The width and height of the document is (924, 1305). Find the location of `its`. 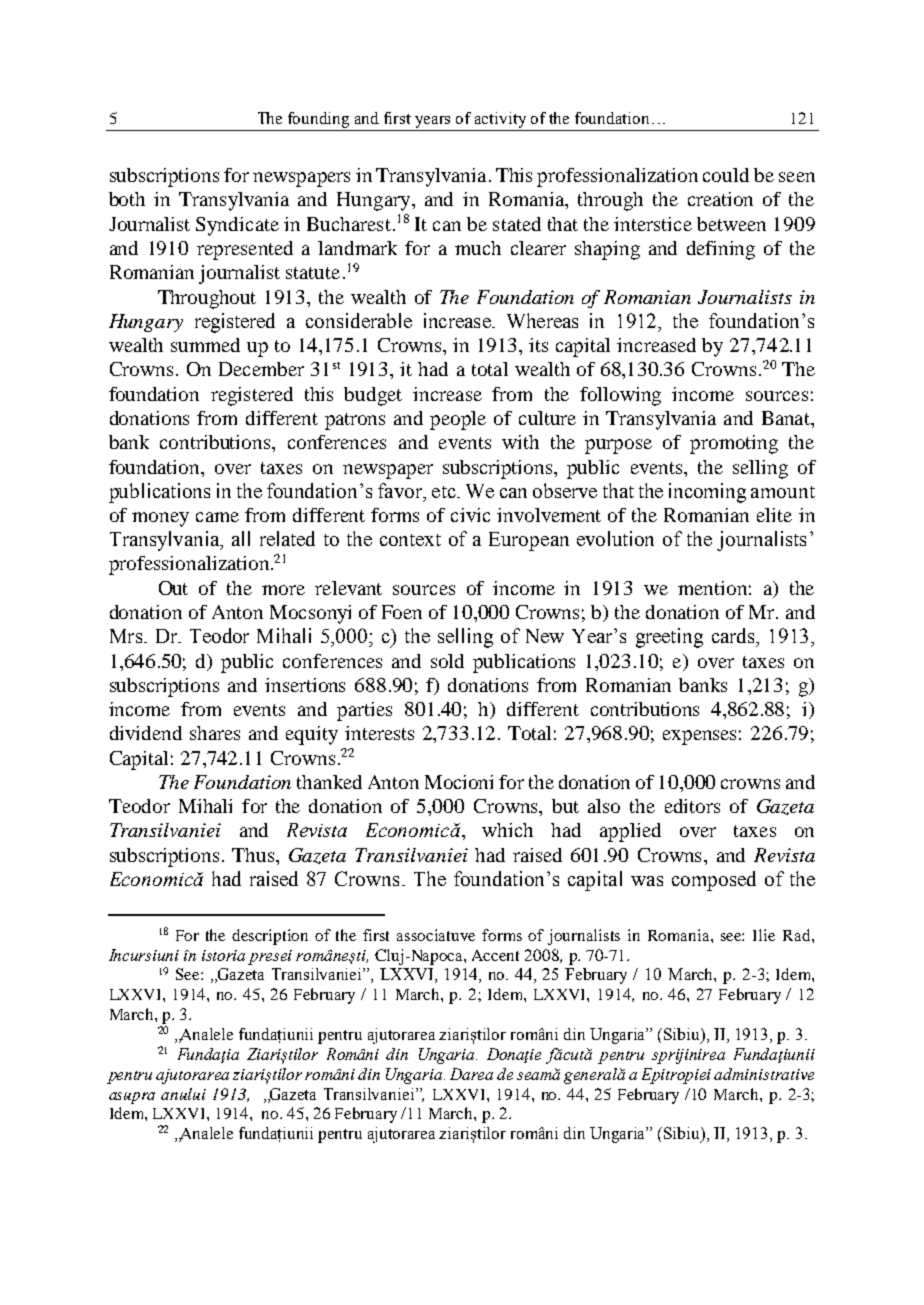

its is located at coordinates (538, 345).
